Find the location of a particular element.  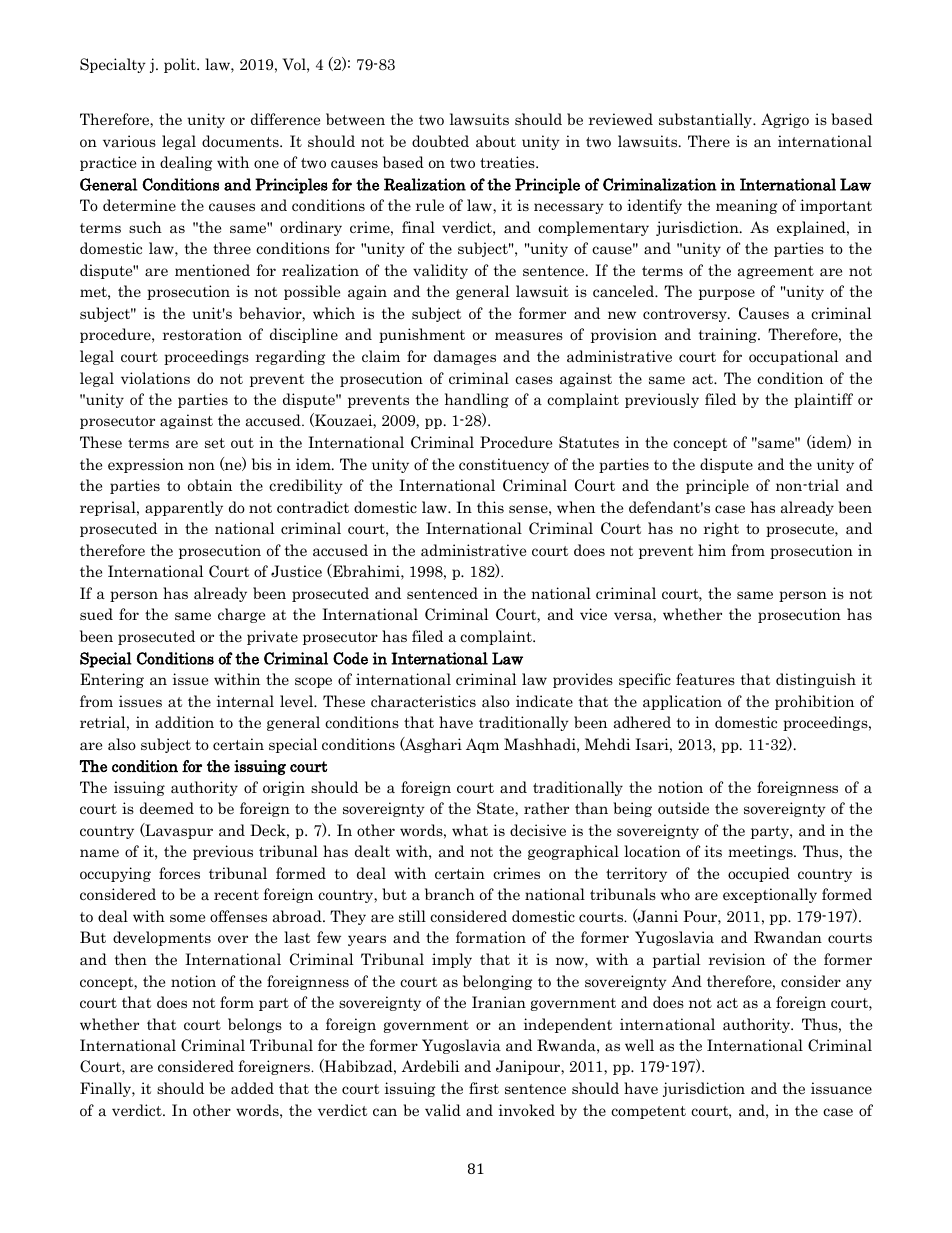

about is located at coordinates (496, 141).
